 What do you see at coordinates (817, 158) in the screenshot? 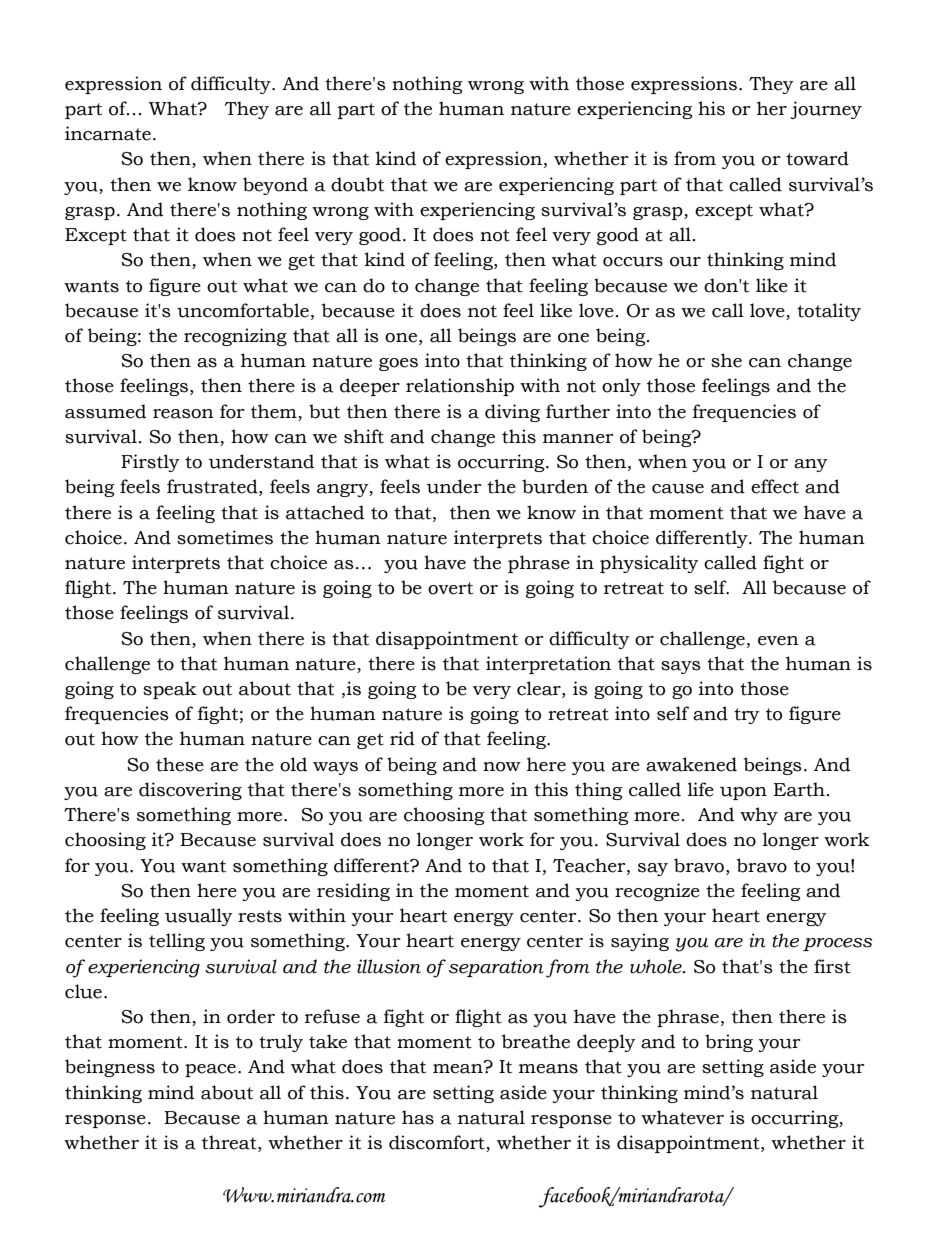
I see `toward` at bounding box center [817, 158].
